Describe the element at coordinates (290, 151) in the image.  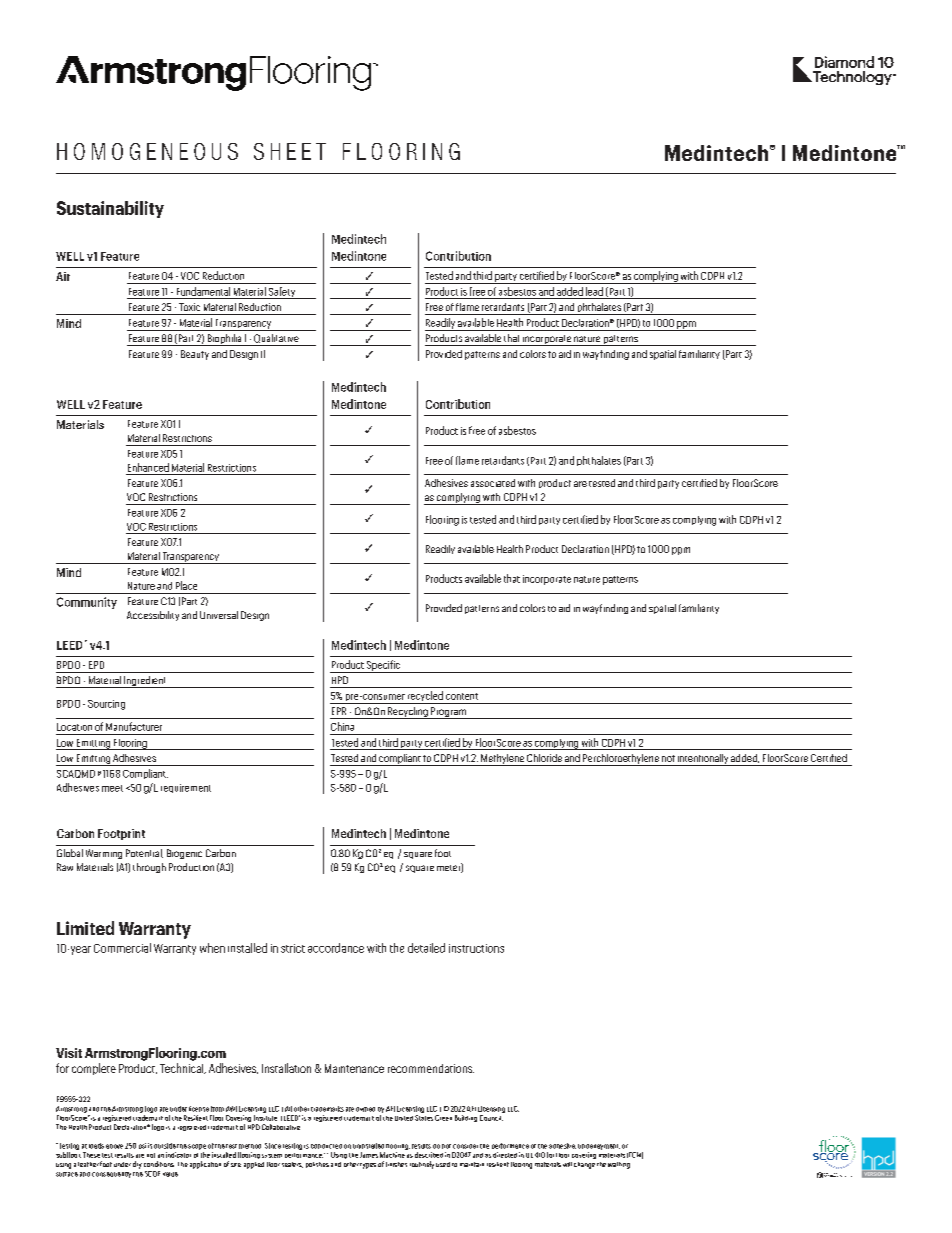
I see `SHEET` at that location.
